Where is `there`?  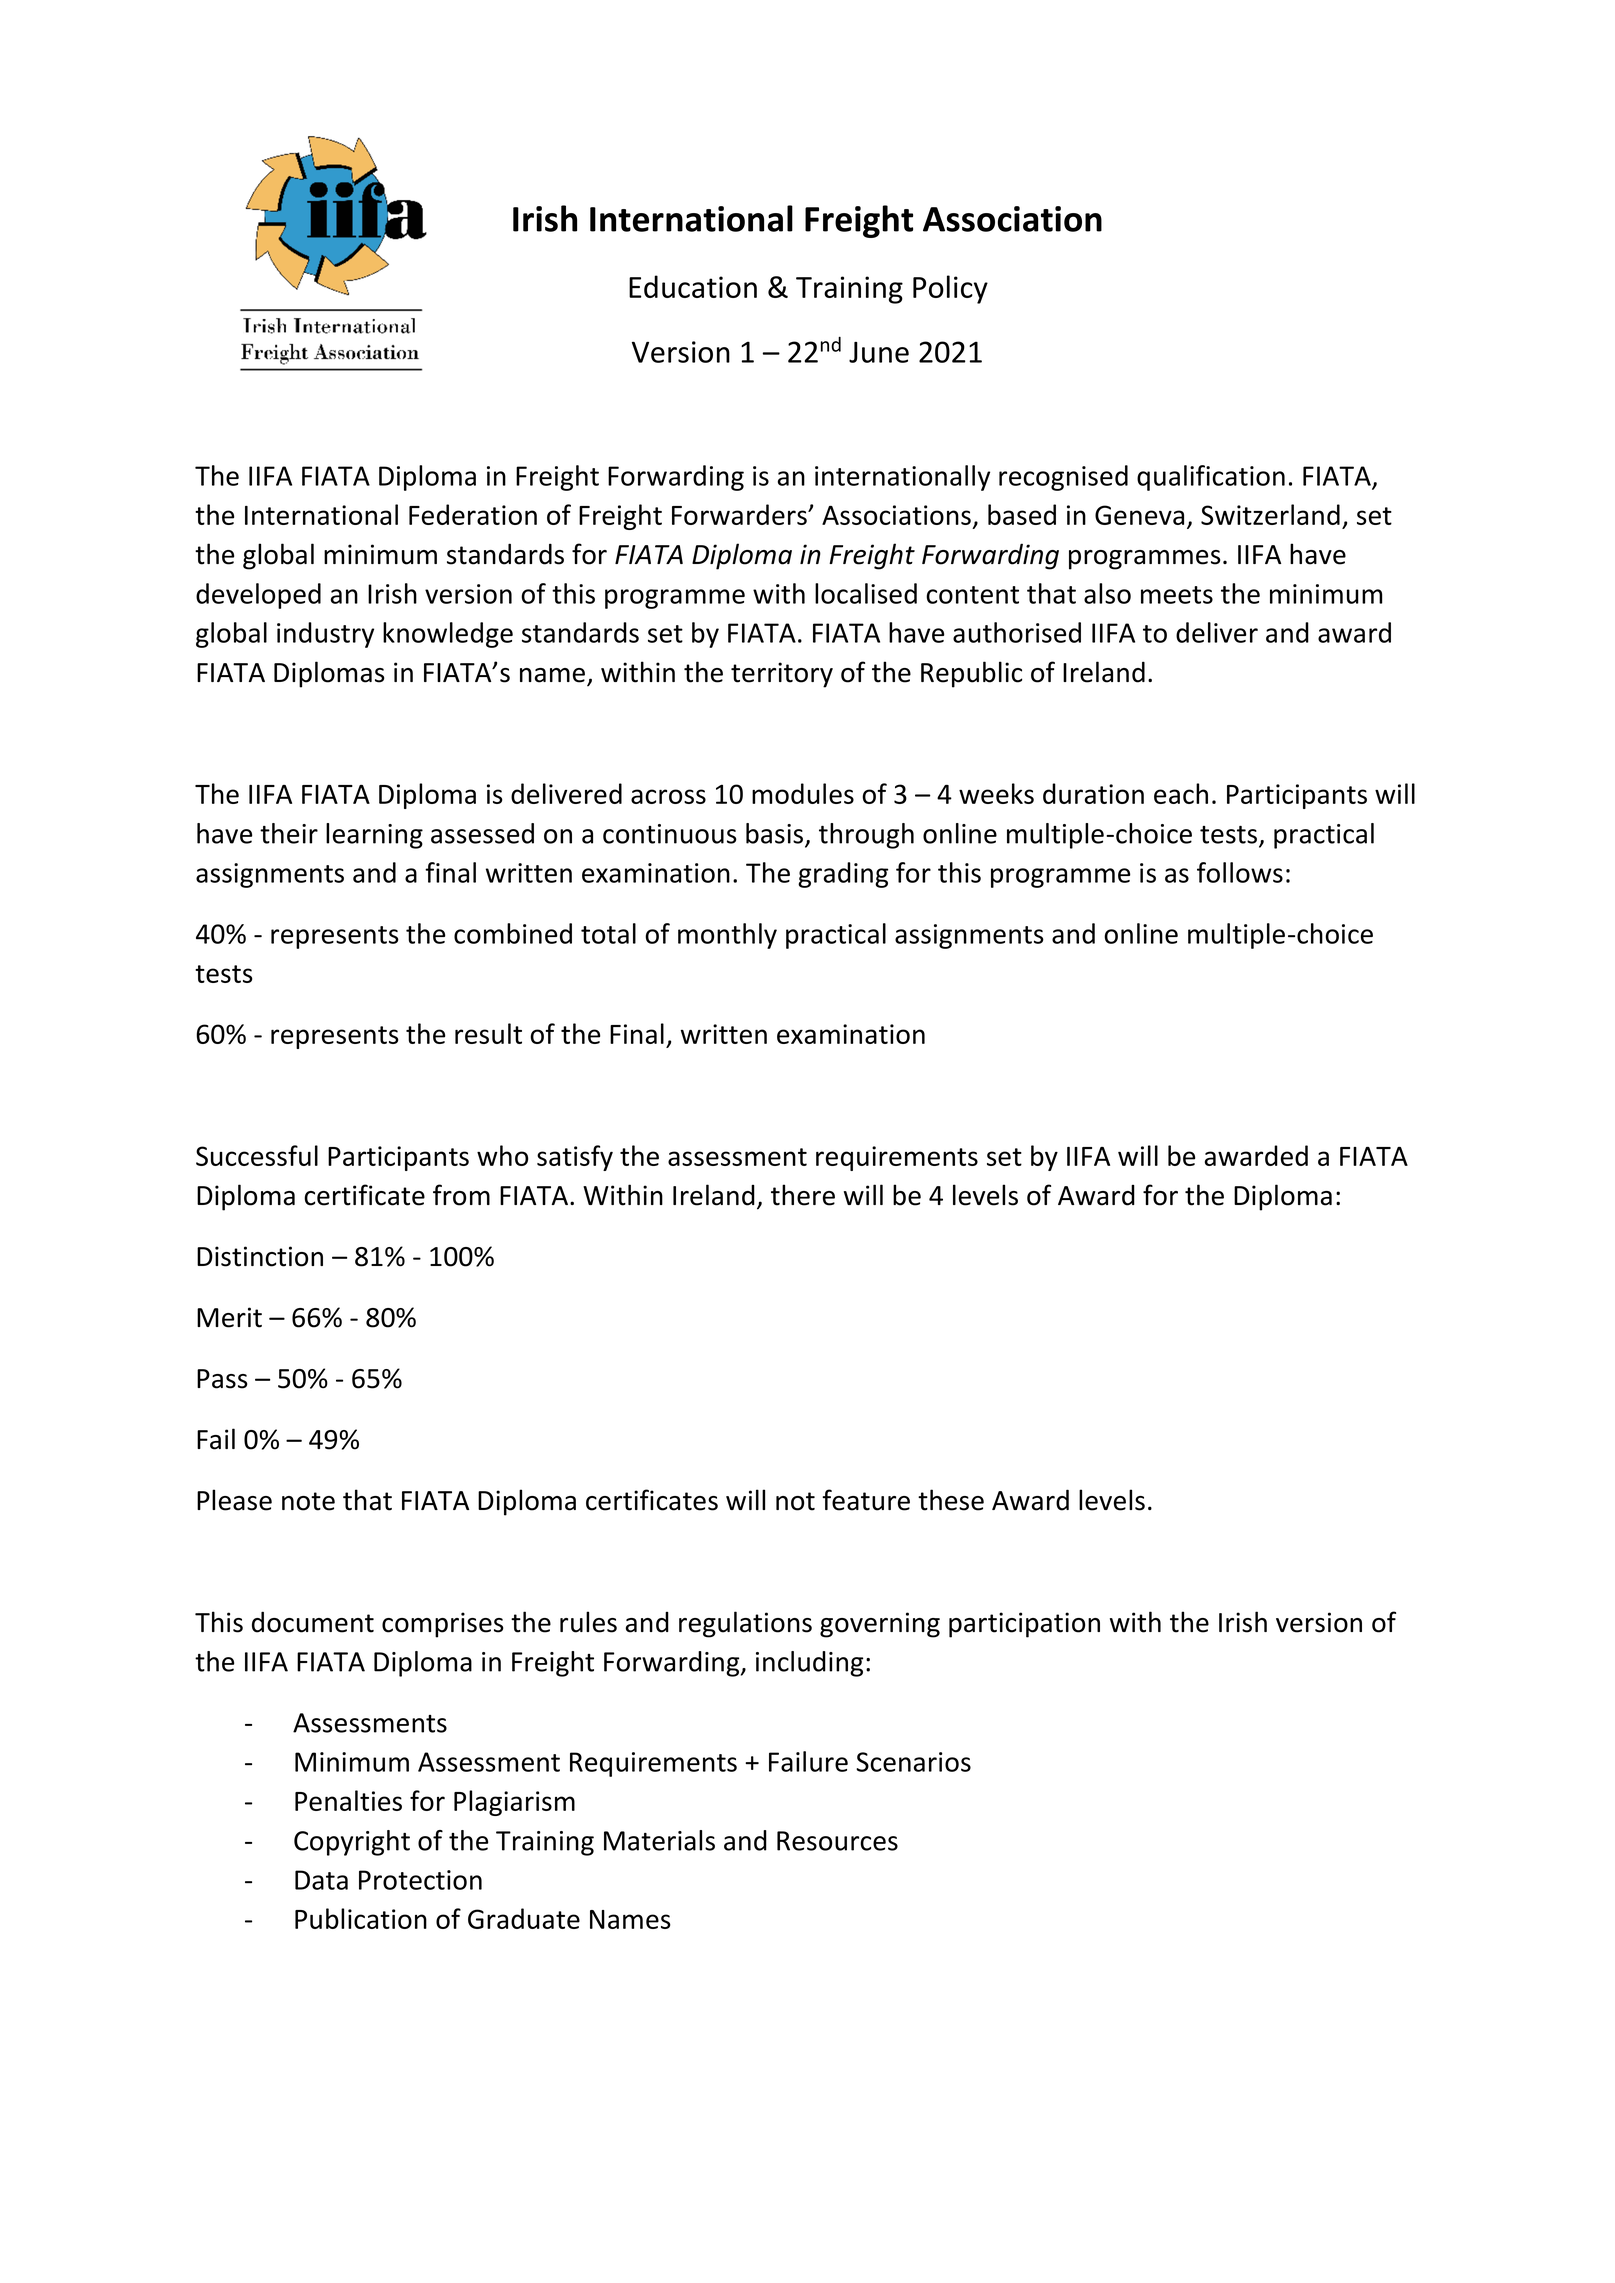 there is located at coordinates (803, 1195).
